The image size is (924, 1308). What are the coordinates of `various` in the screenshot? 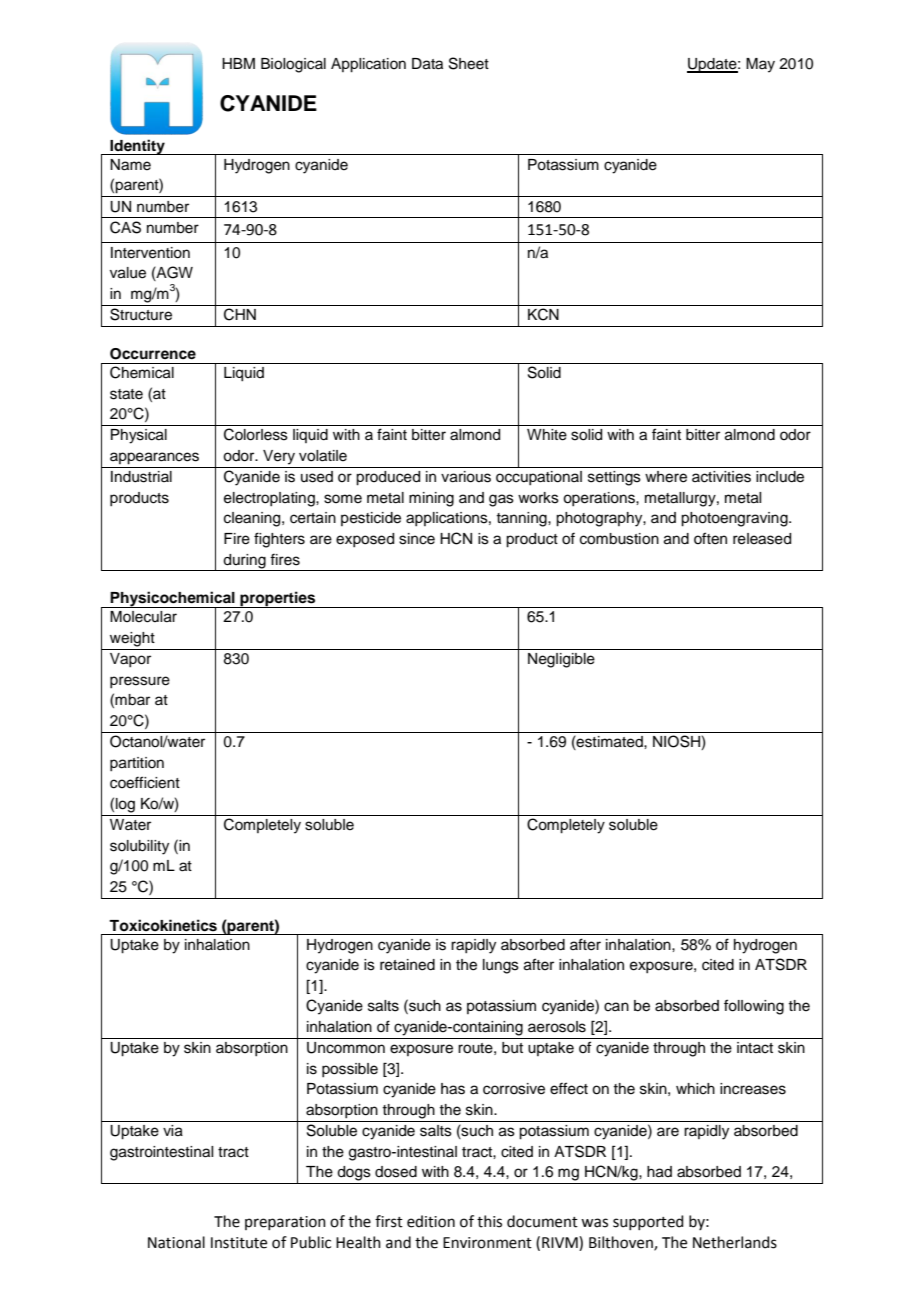 It's located at (466, 477).
